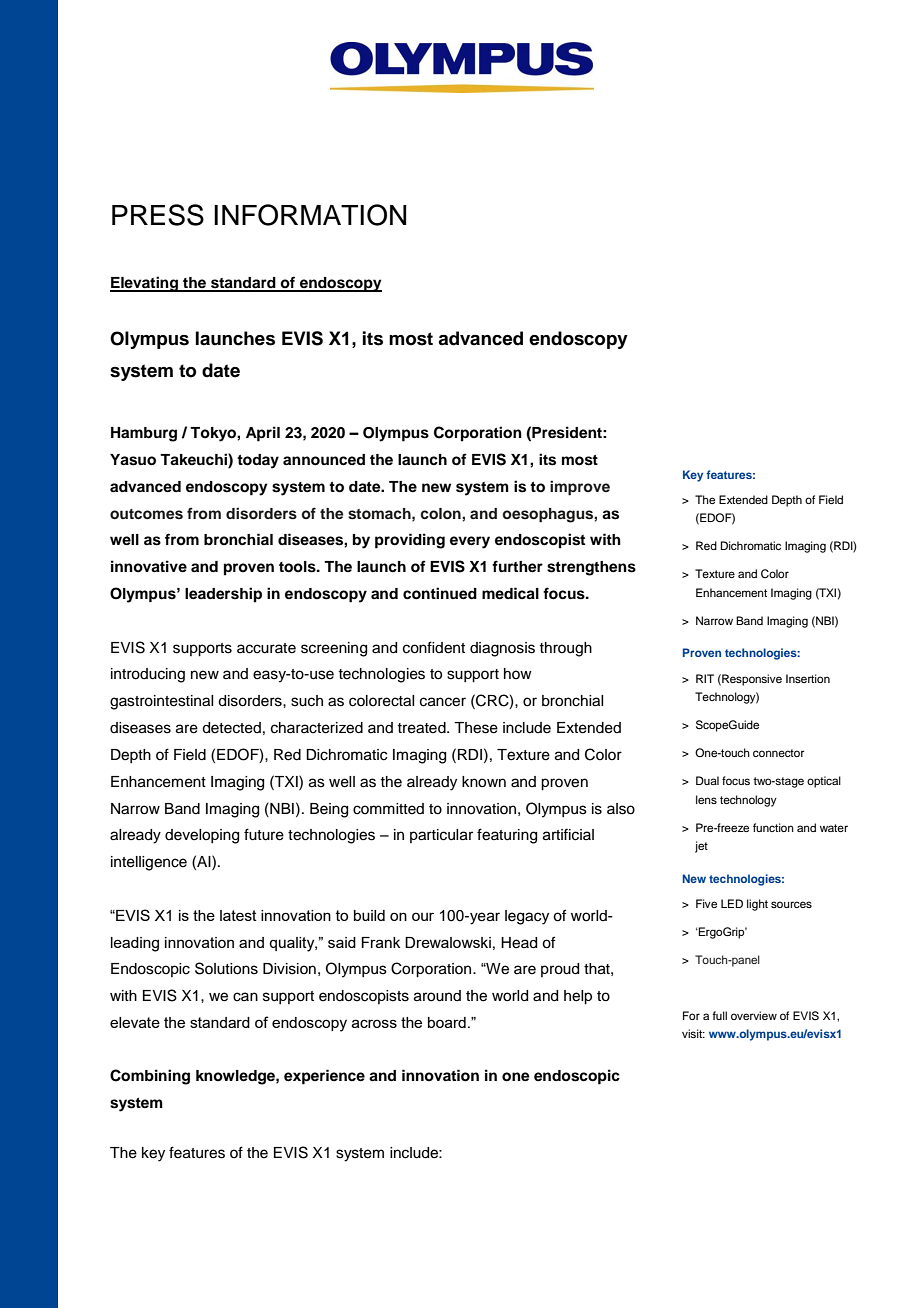 Image resolution: width=924 pixels, height=1308 pixels. What do you see at coordinates (484, 782) in the screenshot?
I see `known` at bounding box center [484, 782].
